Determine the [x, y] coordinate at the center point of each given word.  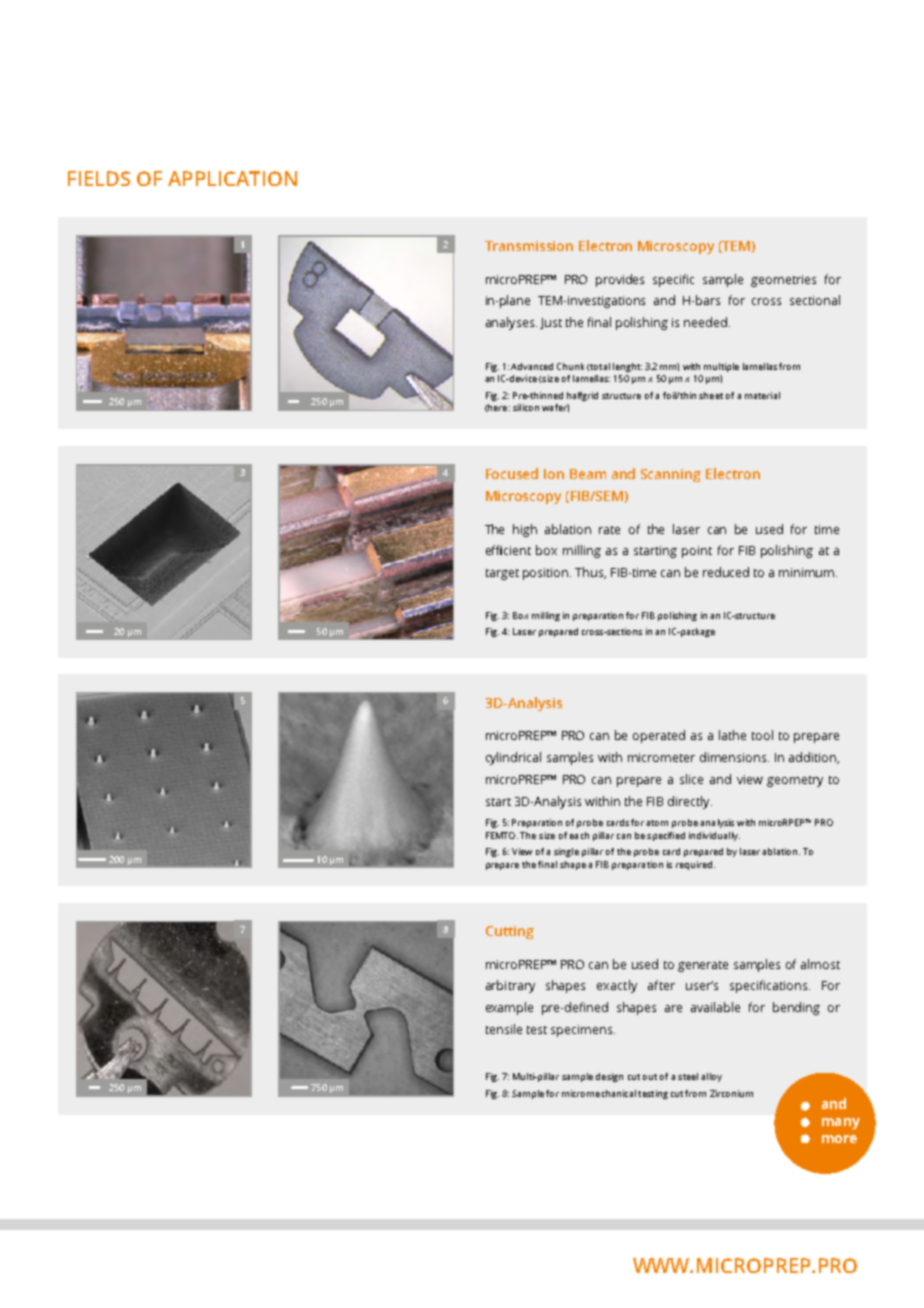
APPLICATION [232, 178]
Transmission [529, 246]
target [502, 574]
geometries [783, 281]
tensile [504, 1029]
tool [762, 735]
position [547, 574]
